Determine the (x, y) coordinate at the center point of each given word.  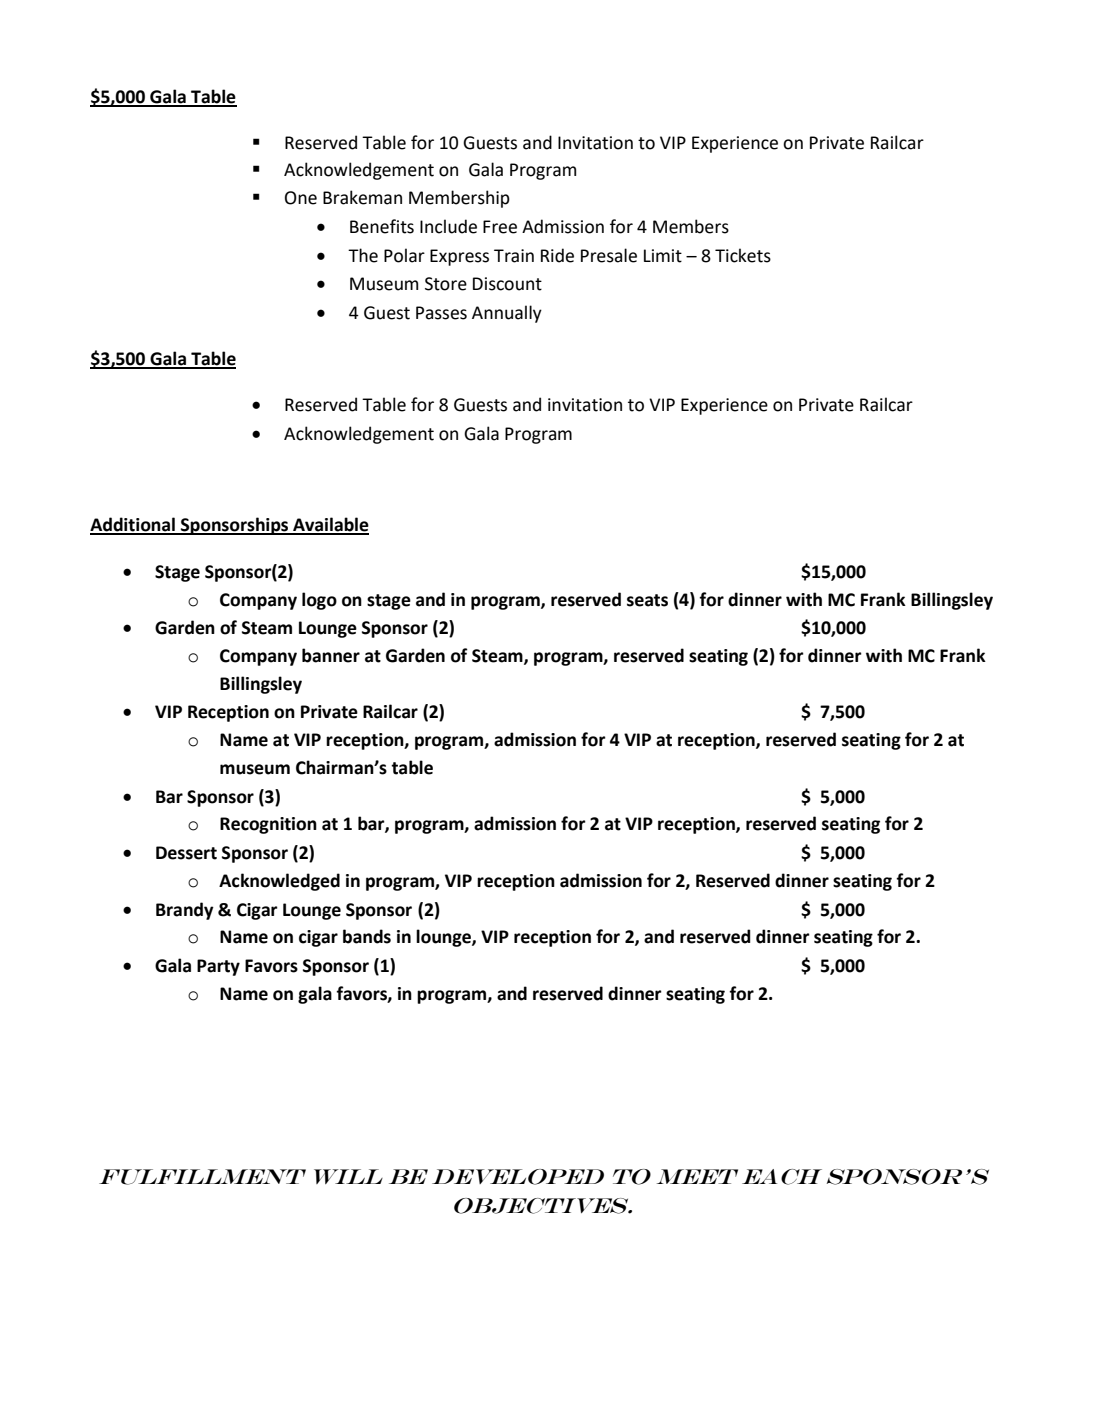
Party (218, 967)
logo (319, 601)
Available (330, 525)
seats (647, 600)
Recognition (268, 825)
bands (367, 936)
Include (448, 226)
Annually (507, 314)
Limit (663, 256)
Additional (133, 525)
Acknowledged (279, 882)
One (301, 198)
